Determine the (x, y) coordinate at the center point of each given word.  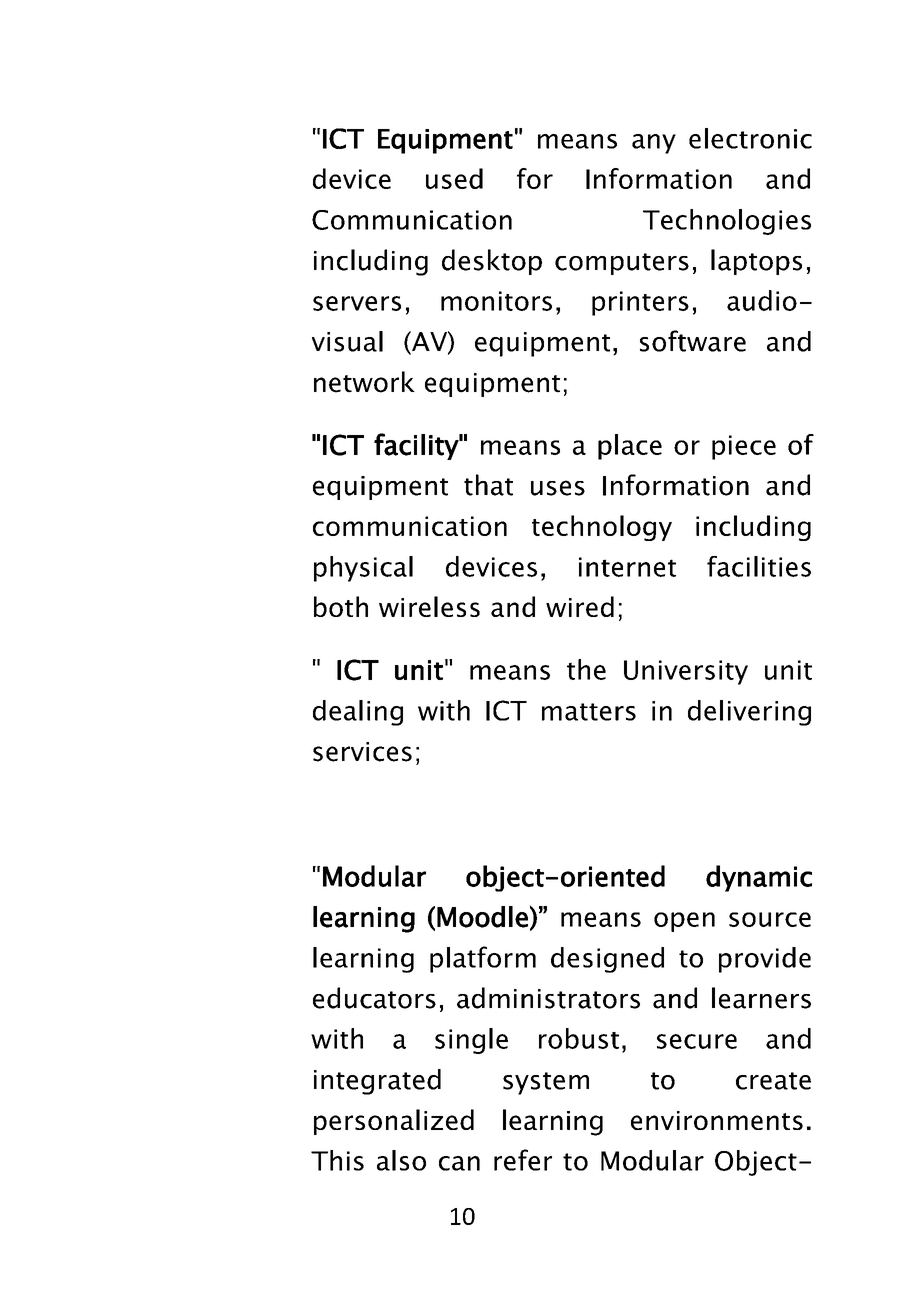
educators (374, 998)
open (684, 922)
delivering (749, 713)
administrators (548, 998)
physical (363, 569)
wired (580, 606)
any (654, 144)
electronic (750, 138)
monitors (496, 301)
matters (589, 712)
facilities (759, 566)
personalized (394, 1122)
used (454, 178)
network (364, 382)
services (362, 752)
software (693, 341)
